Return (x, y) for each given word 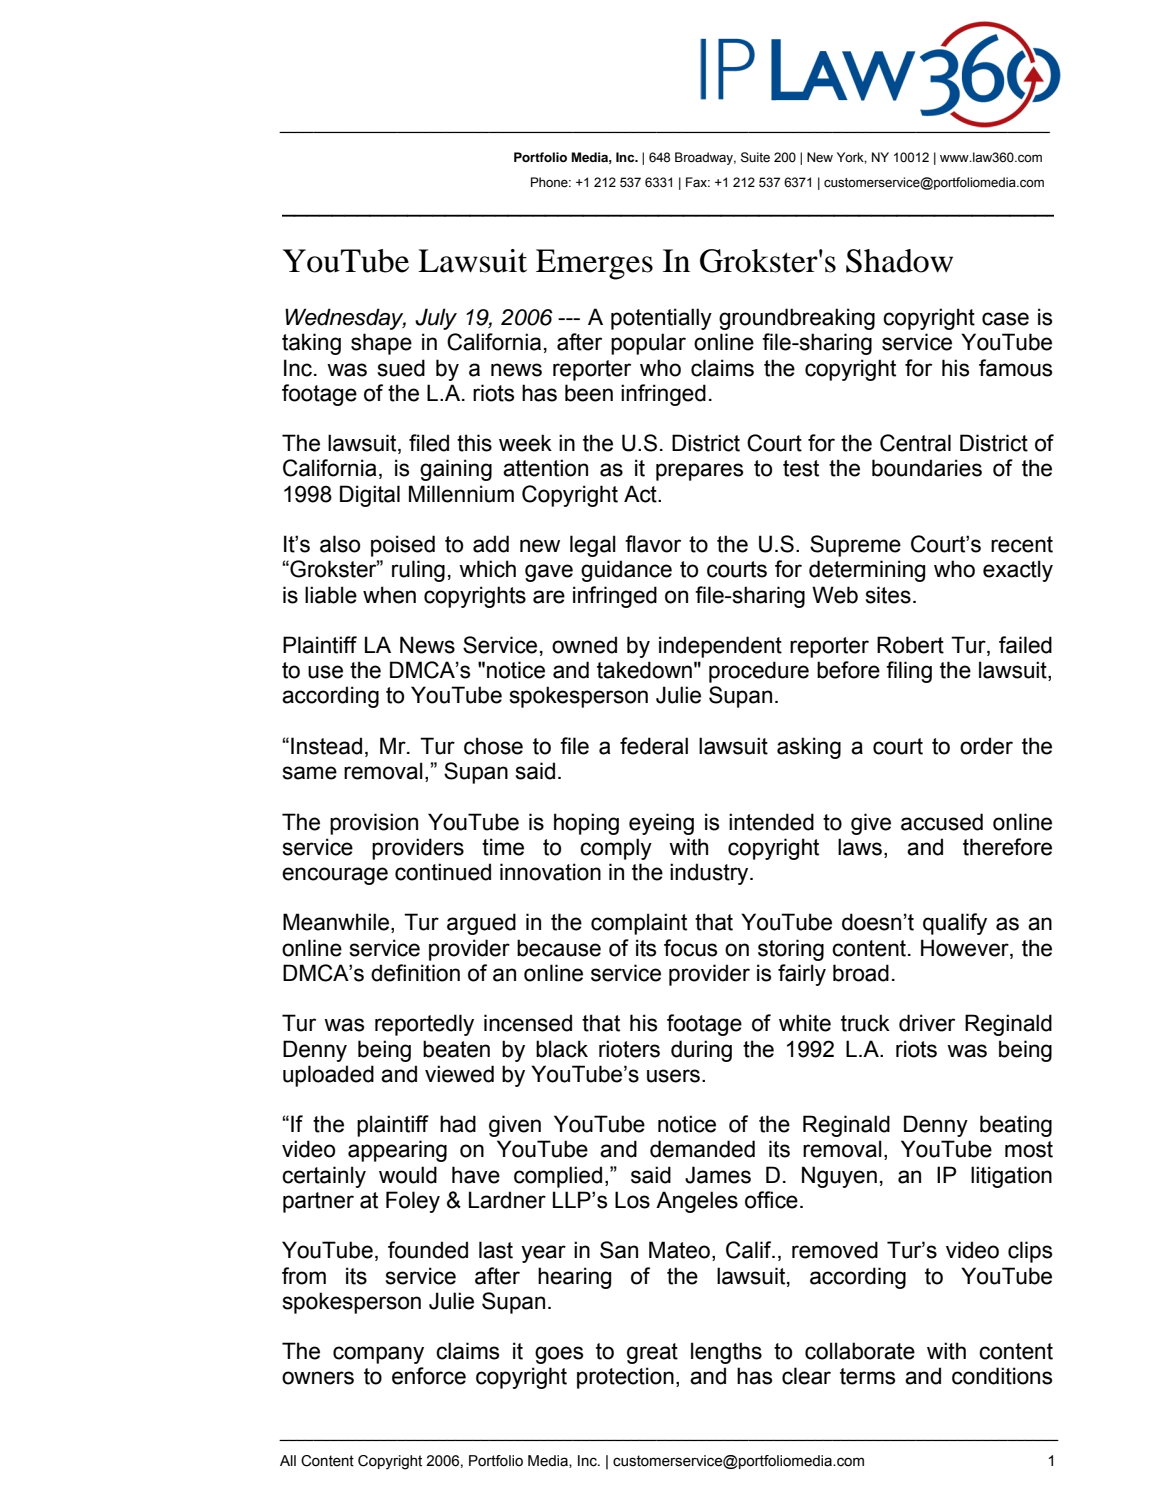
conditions (1002, 1376)
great (652, 1353)
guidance (626, 571)
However (966, 948)
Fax (698, 182)
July (436, 319)
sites (888, 595)
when (389, 595)
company (378, 1355)
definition (415, 973)
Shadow (899, 261)
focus (690, 948)
